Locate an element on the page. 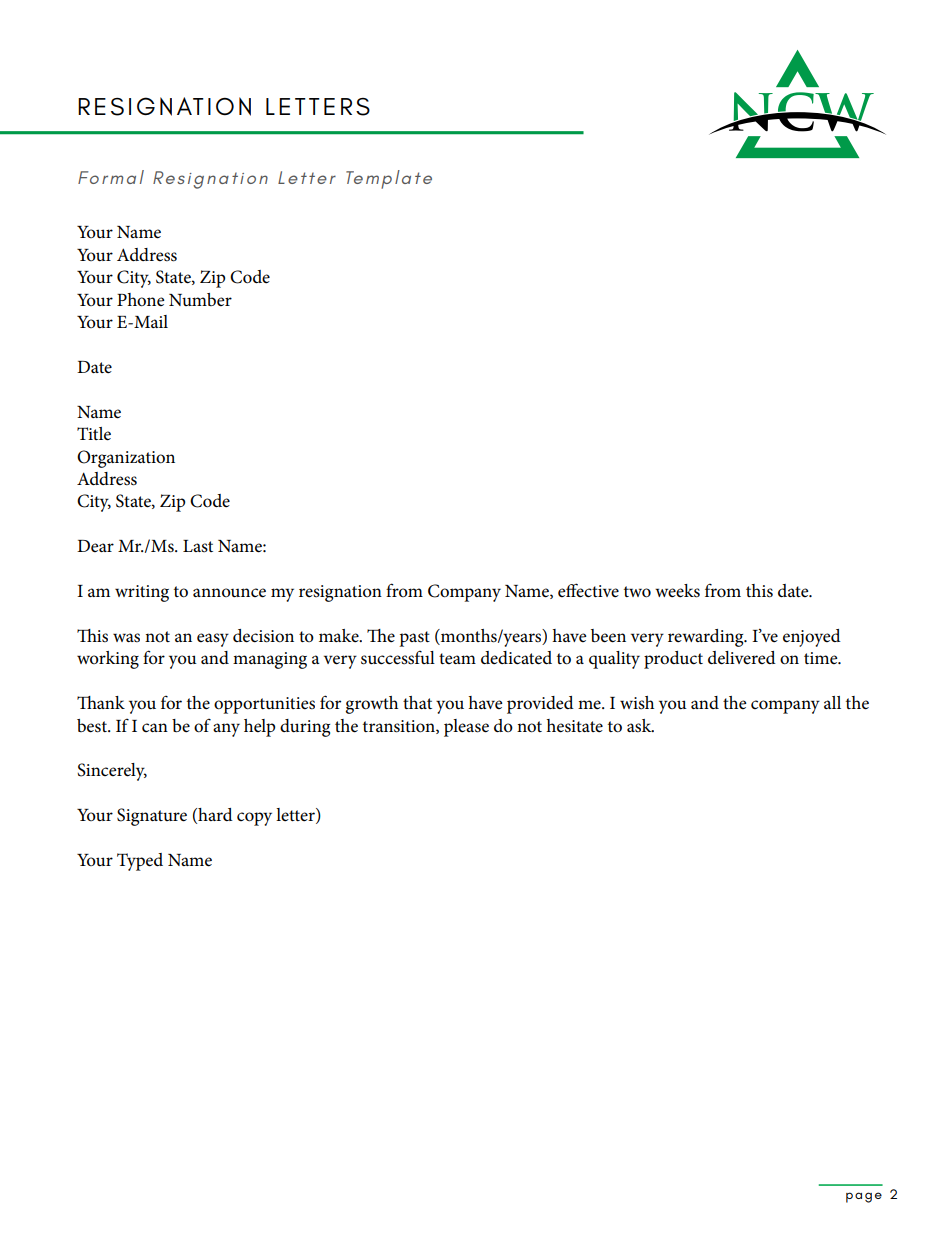 This page has width=952, height=1233. can is located at coordinates (155, 727).
